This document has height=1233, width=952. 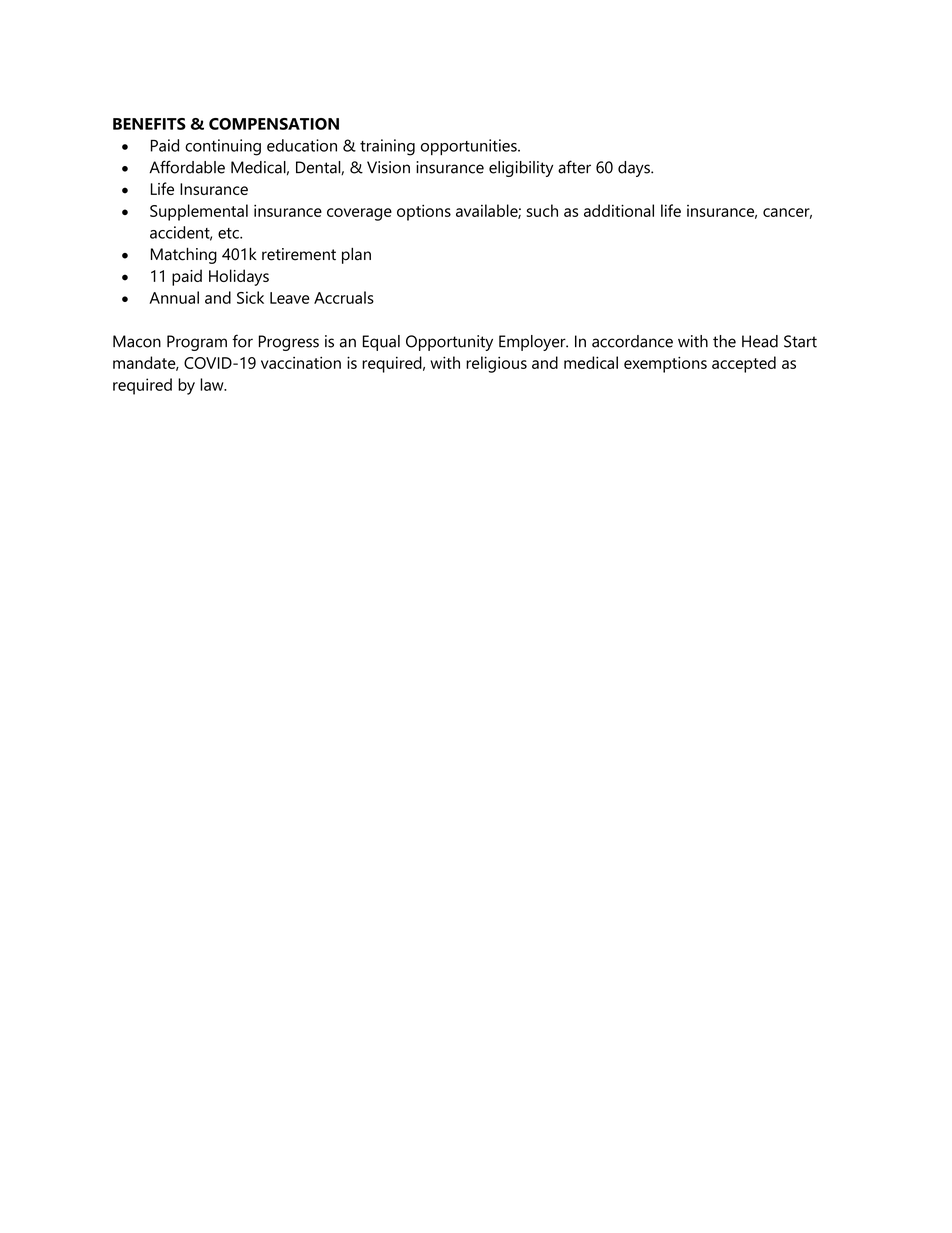 What do you see at coordinates (521, 169) in the document?
I see `eligibility` at bounding box center [521, 169].
